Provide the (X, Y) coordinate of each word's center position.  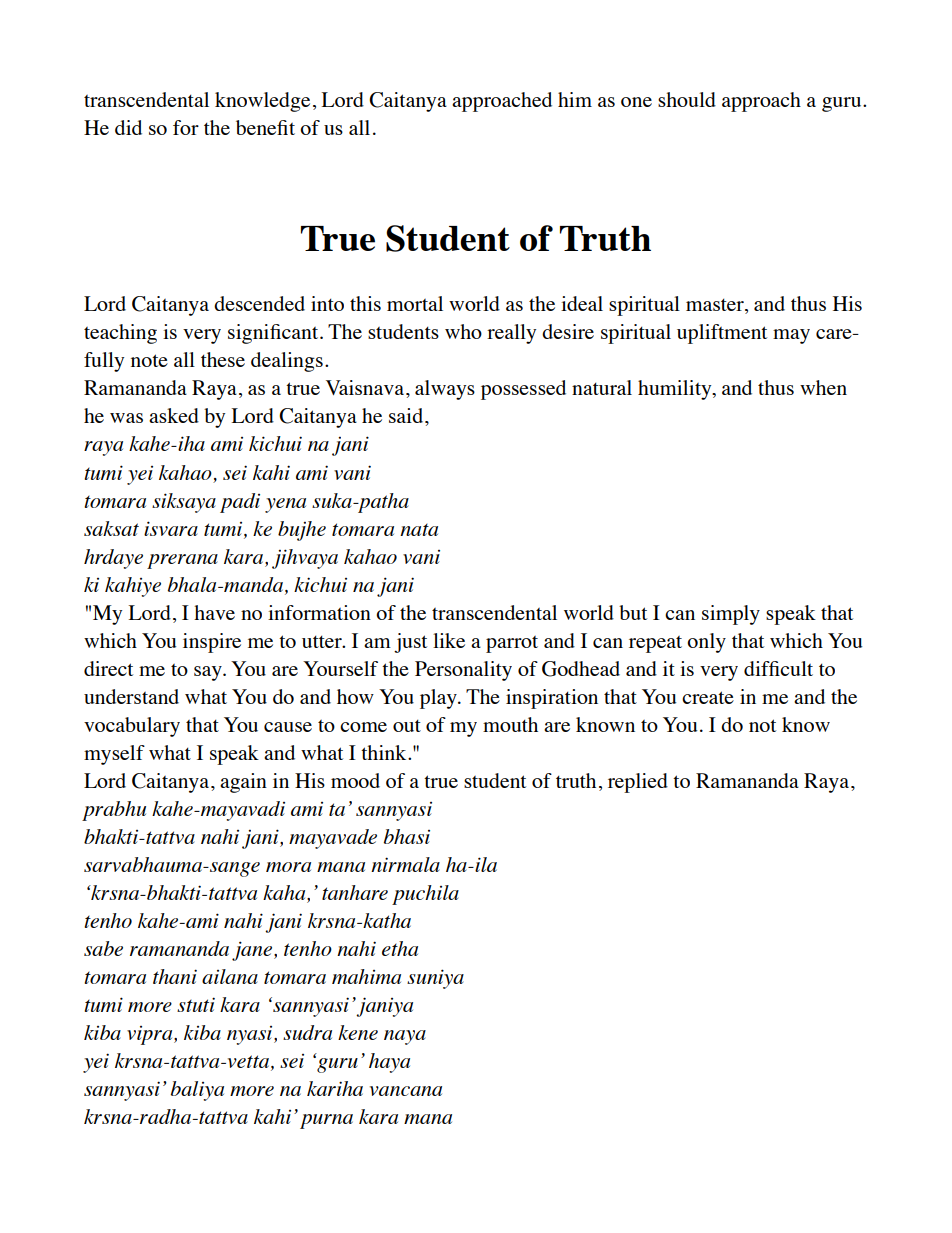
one (636, 102)
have (214, 612)
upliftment (722, 334)
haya (389, 1063)
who (463, 331)
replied (638, 783)
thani (175, 976)
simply (731, 615)
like (449, 640)
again (243, 783)
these (223, 359)
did (128, 127)
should (687, 99)
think (385, 752)
